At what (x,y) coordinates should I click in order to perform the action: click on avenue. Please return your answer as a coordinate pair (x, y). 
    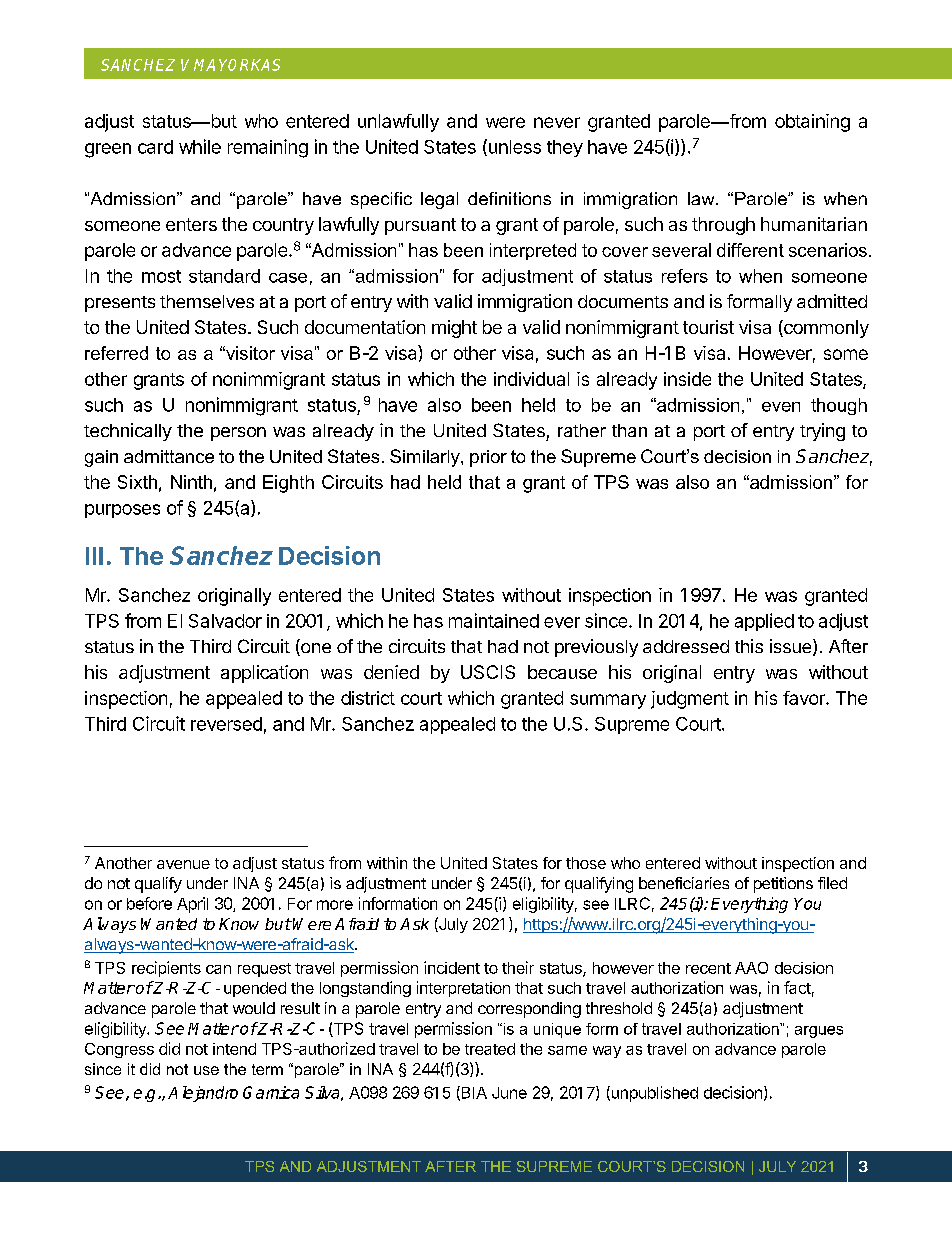
    Looking at the image, I should click on (183, 864).
